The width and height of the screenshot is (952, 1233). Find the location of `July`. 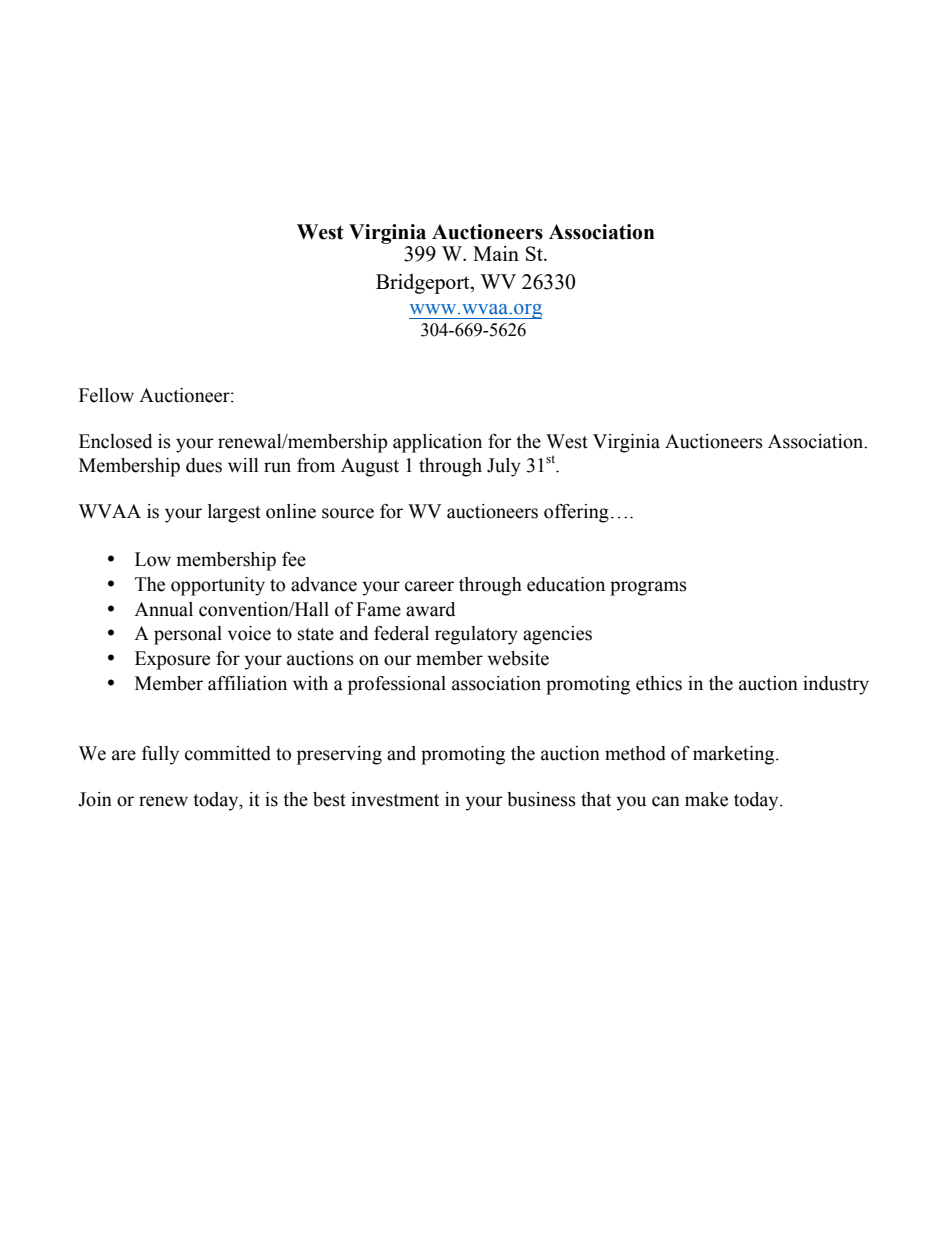

July is located at coordinates (504, 467).
